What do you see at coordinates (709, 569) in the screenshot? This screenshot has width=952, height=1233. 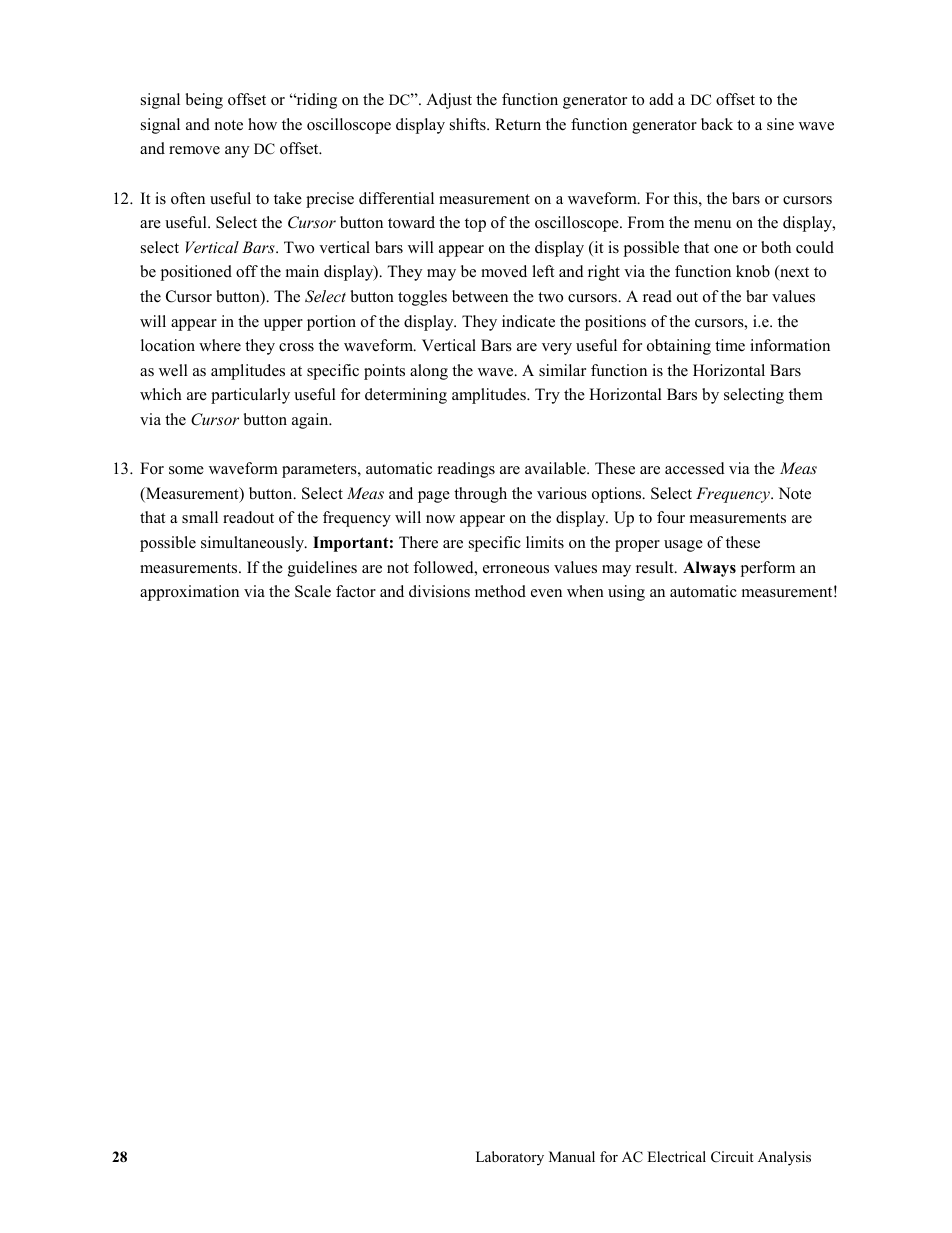 I see `Always` at bounding box center [709, 569].
